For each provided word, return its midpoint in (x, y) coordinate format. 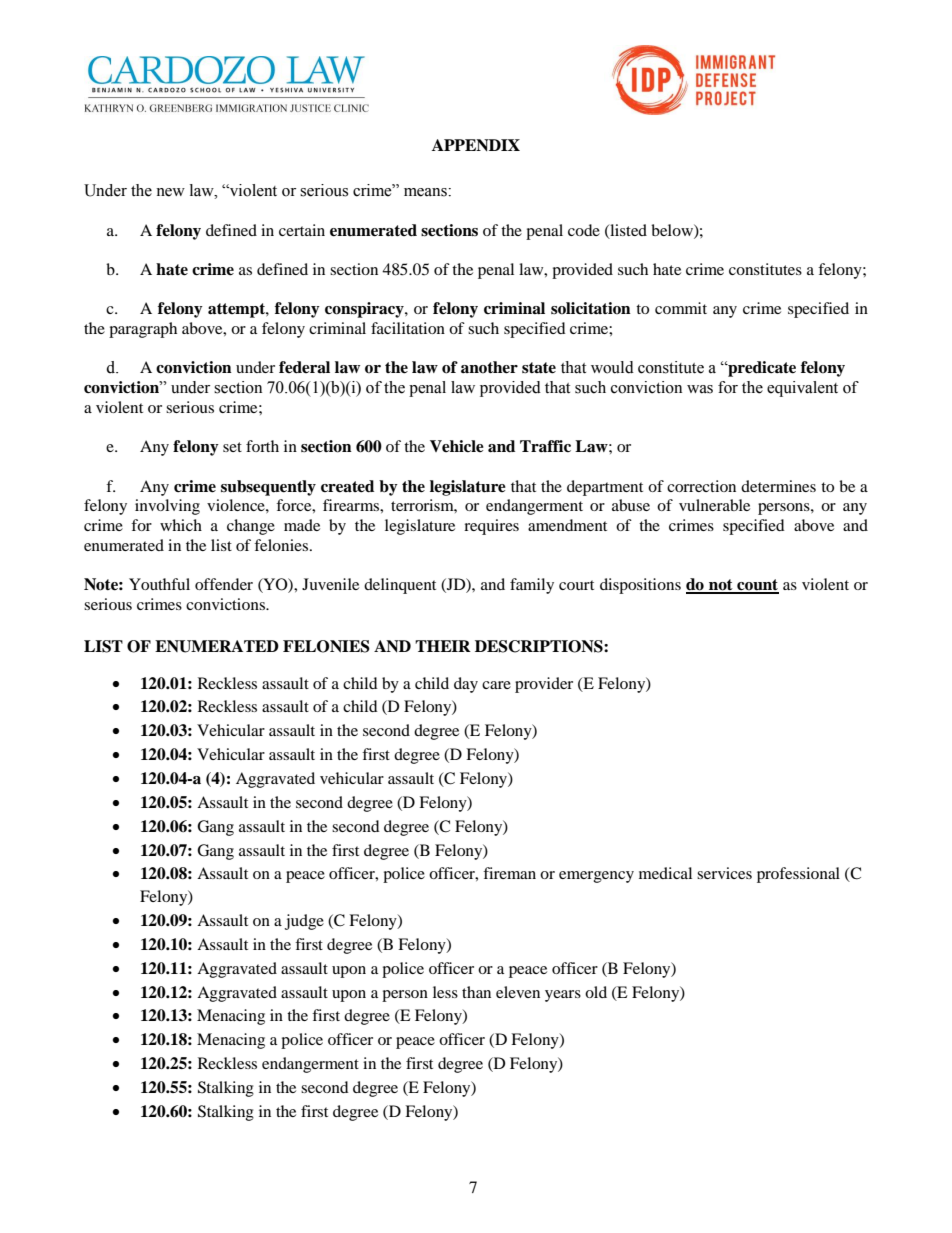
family (532, 586)
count (757, 586)
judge (304, 922)
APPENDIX (476, 145)
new (170, 192)
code (584, 230)
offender (224, 584)
